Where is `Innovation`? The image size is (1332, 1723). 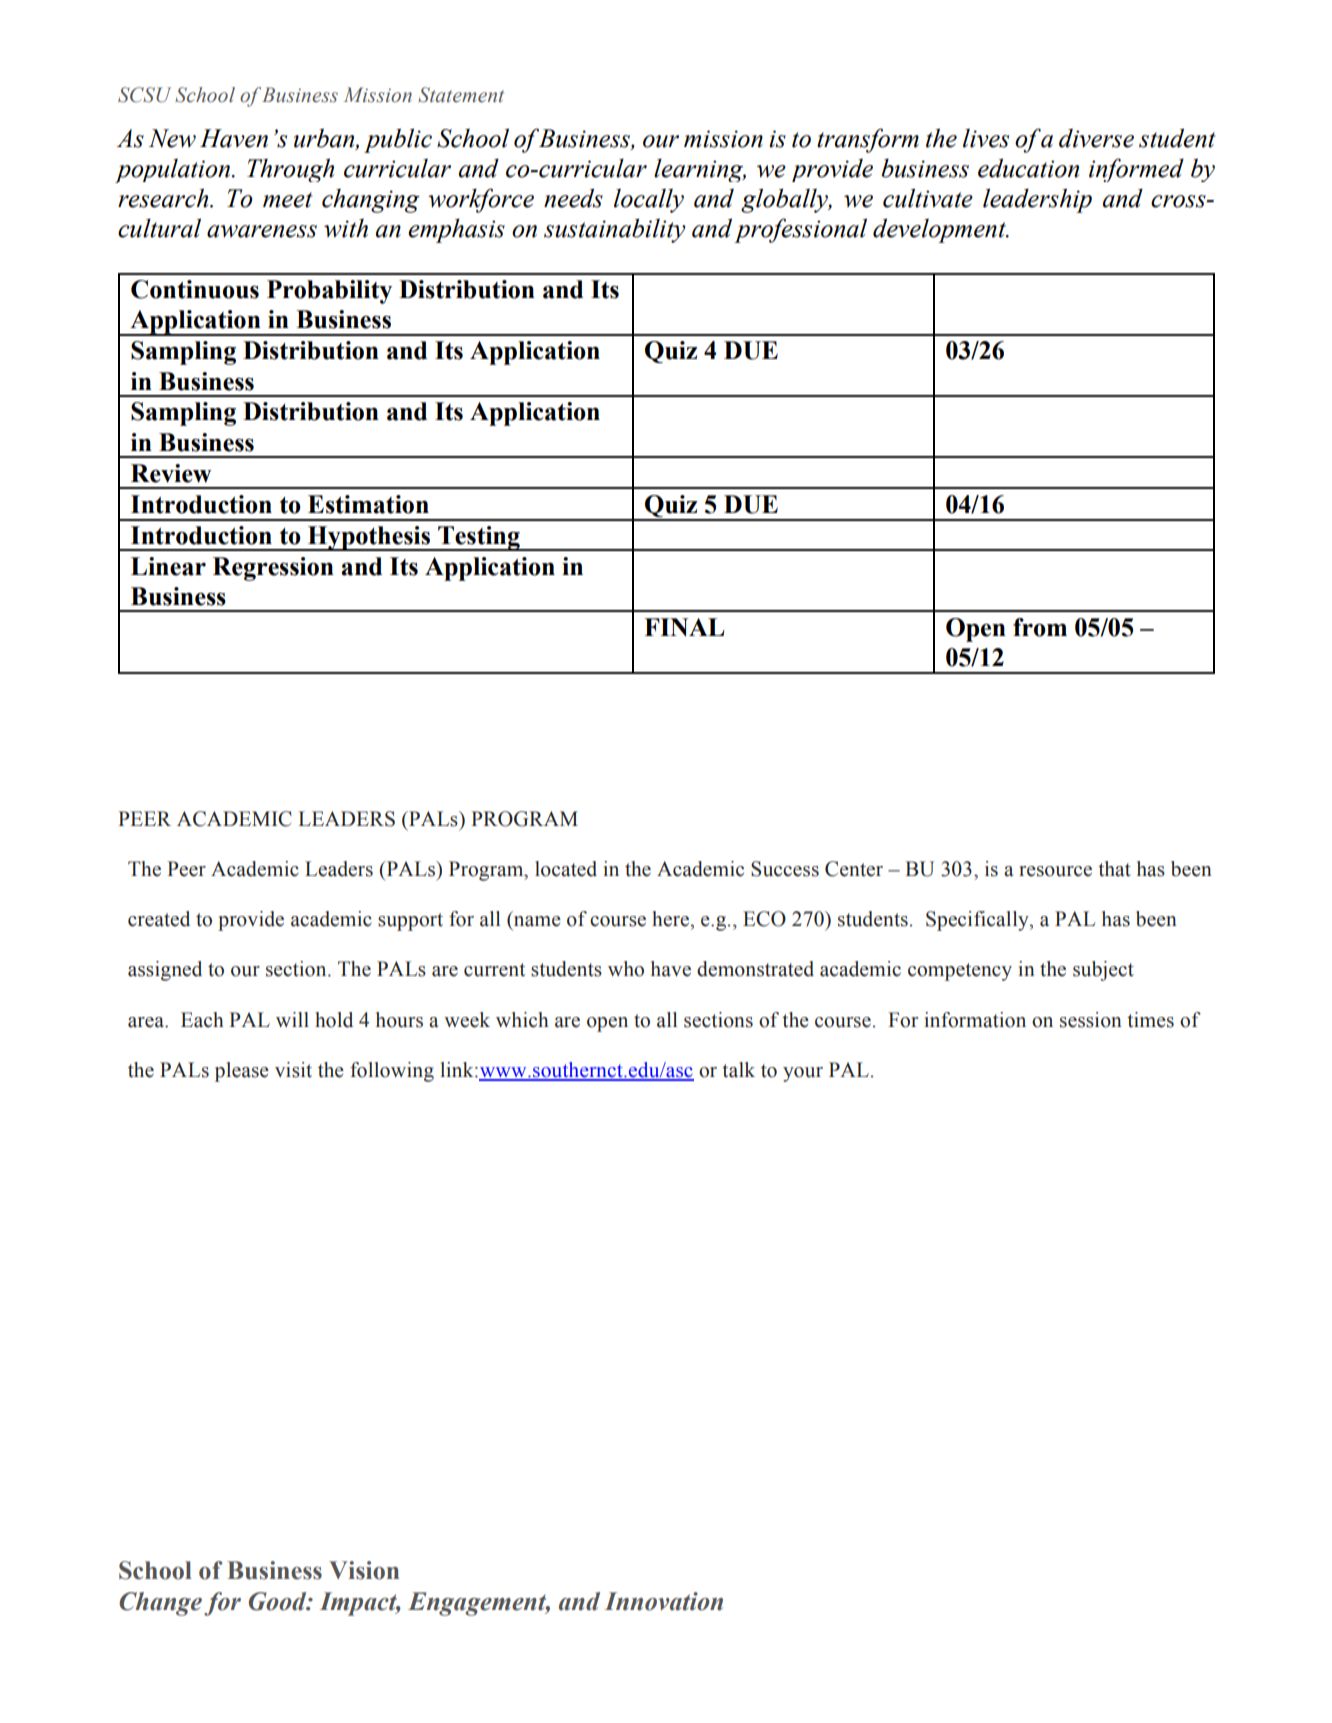 Innovation is located at coordinates (664, 1601).
